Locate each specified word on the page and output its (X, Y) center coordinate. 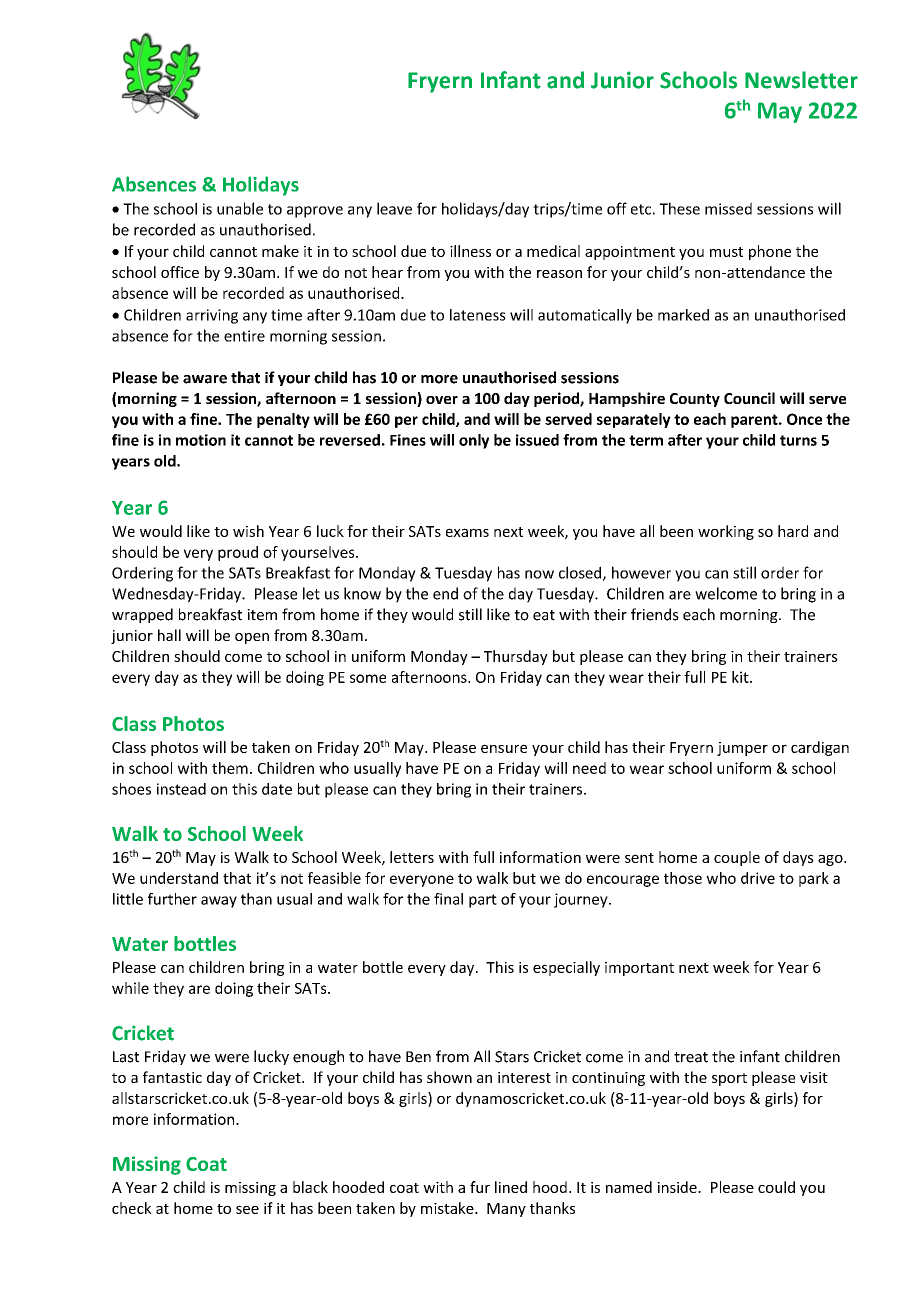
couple (737, 858)
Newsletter (801, 80)
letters (412, 857)
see (247, 1209)
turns (798, 440)
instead (181, 789)
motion (201, 440)
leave (394, 208)
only (474, 441)
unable (240, 208)
